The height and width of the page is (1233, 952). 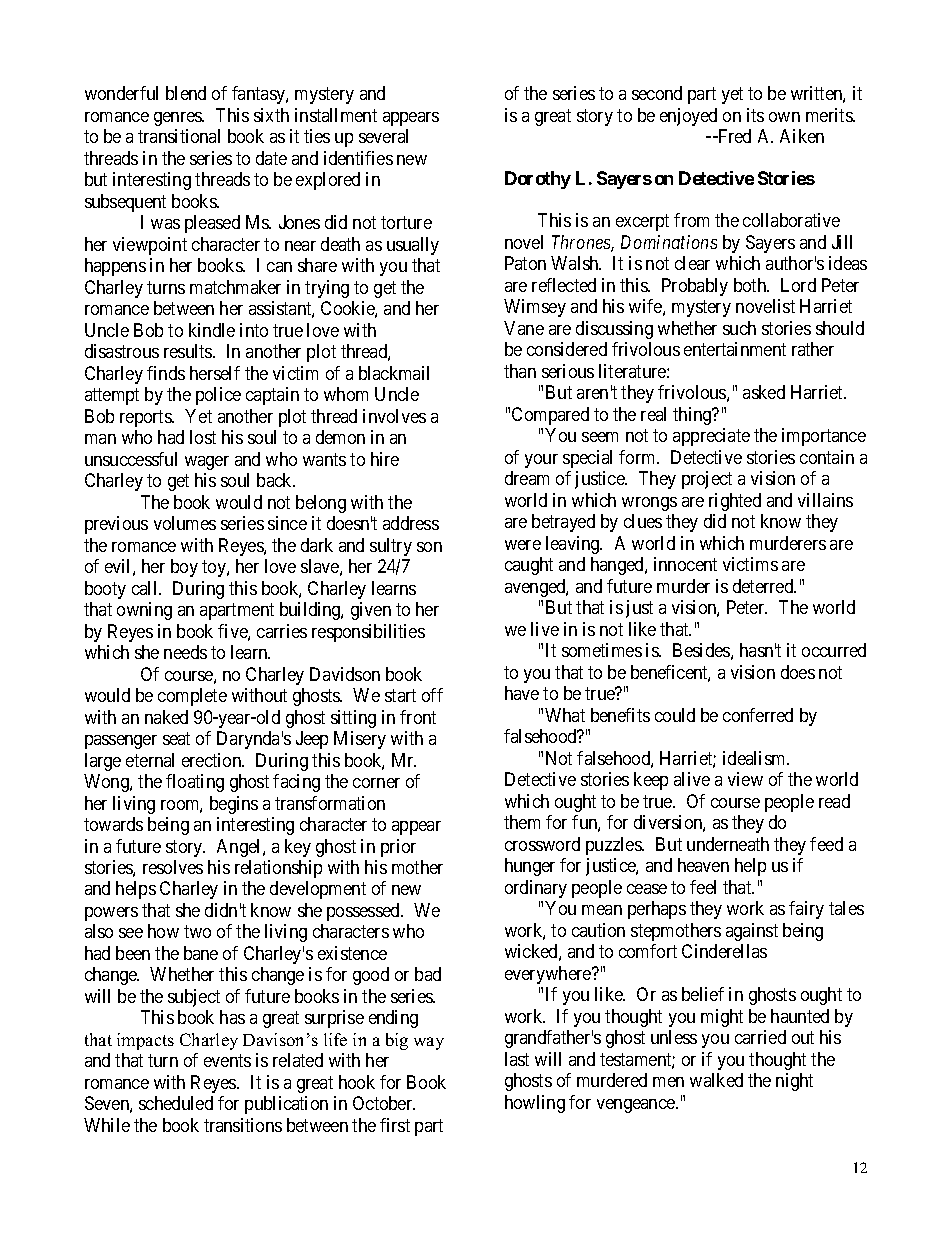 I want to click on several, so click(x=383, y=136).
